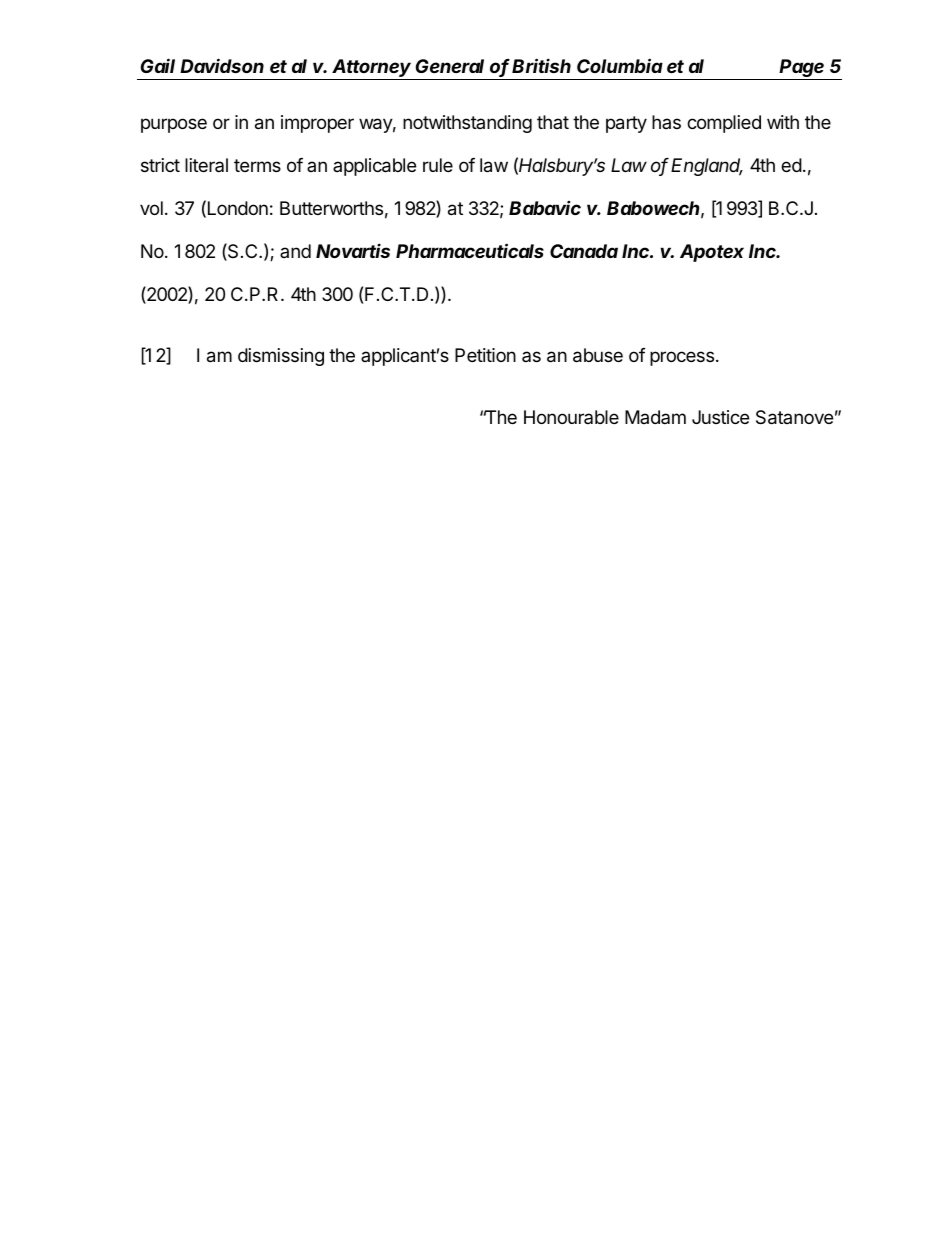 The width and height of the screenshot is (952, 1233). What do you see at coordinates (655, 417) in the screenshot?
I see `Madam` at bounding box center [655, 417].
